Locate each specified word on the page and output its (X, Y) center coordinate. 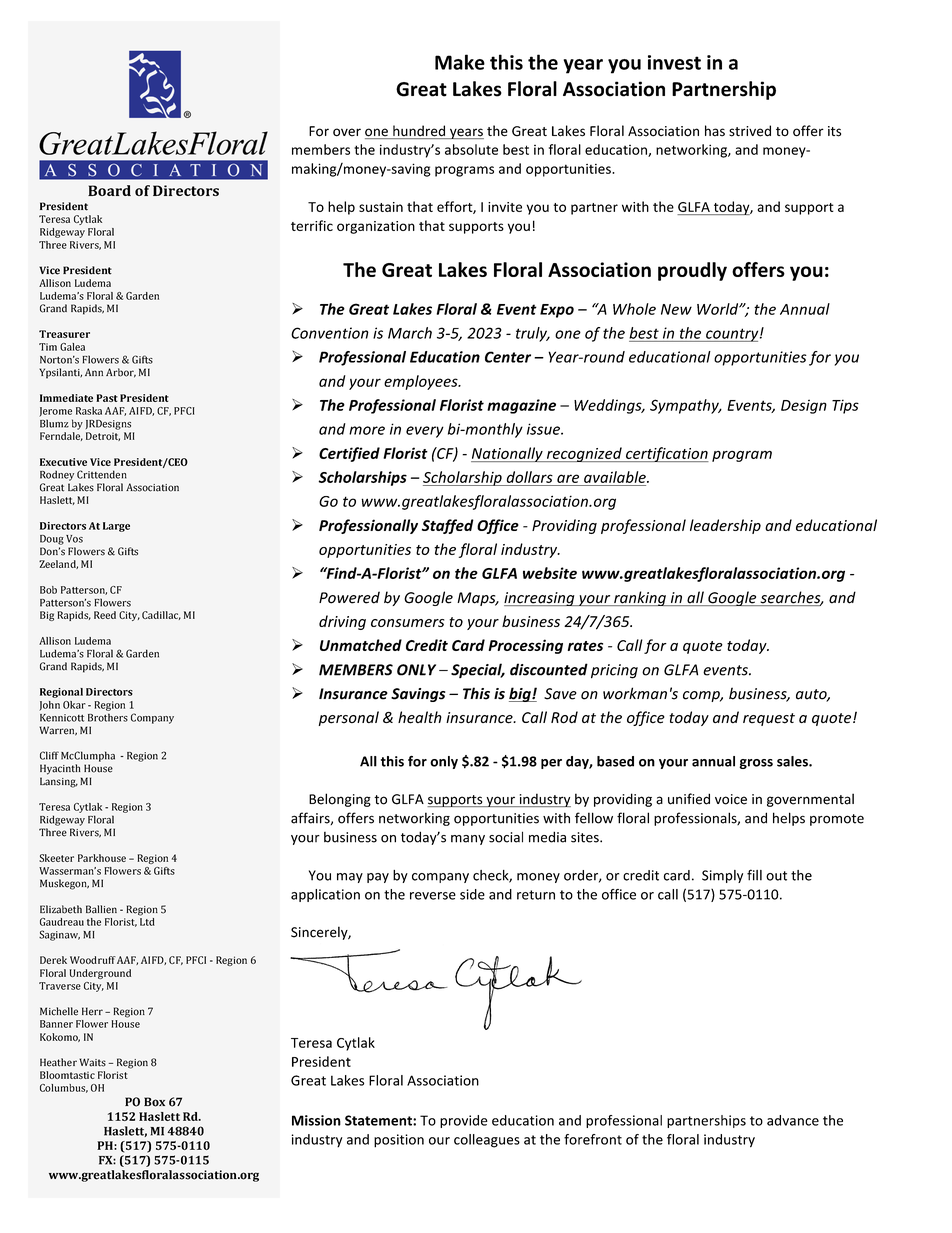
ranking (640, 598)
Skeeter (56, 858)
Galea (72, 347)
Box (154, 1102)
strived (750, 131)
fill (754, 875)
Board (109, 190)
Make (460, 62)
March (410, 333)
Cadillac (161, 615)
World (719, 309)
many (468, 840)
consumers (407, 623)
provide (464, 1121)
